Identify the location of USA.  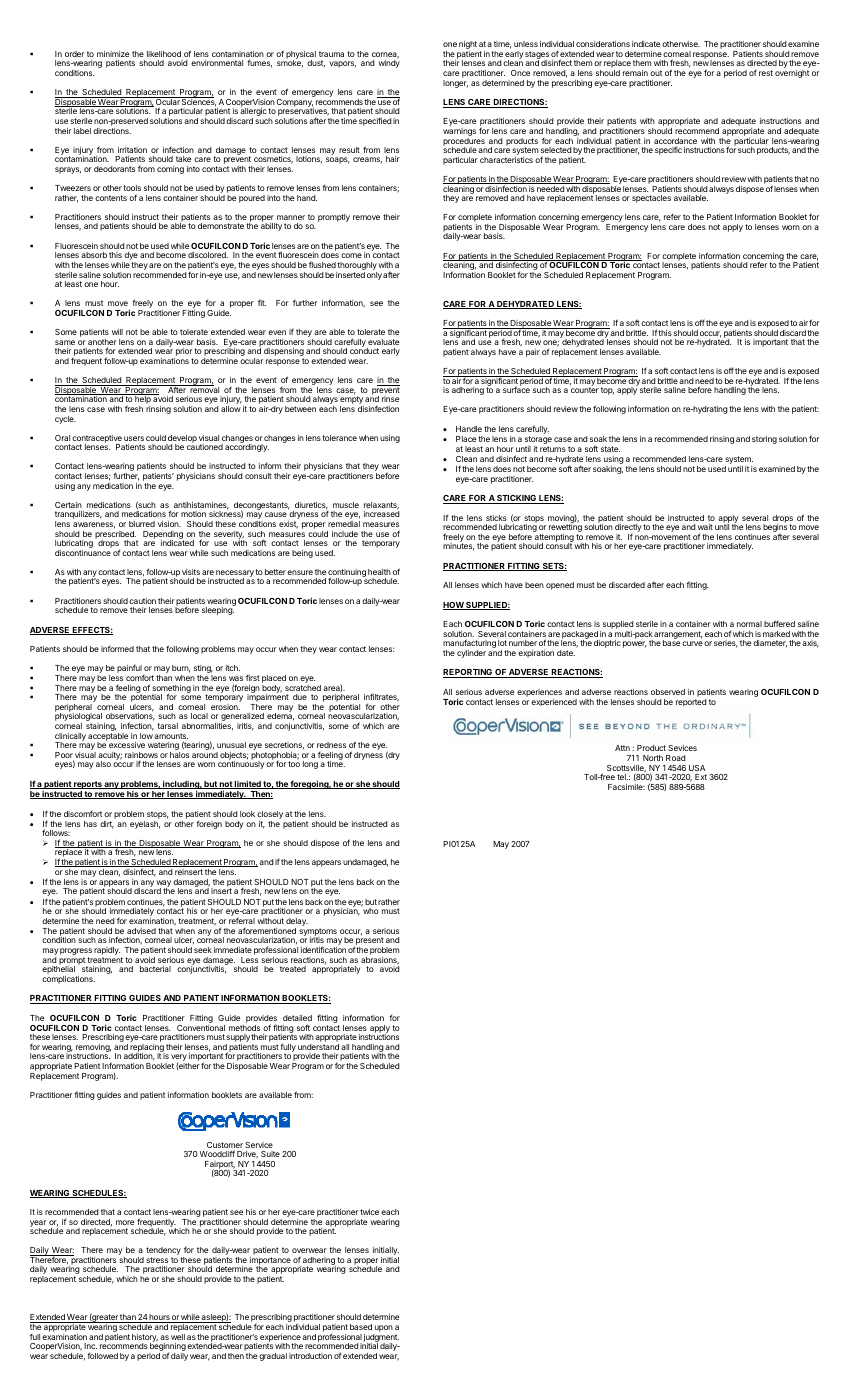
(697, 768).
